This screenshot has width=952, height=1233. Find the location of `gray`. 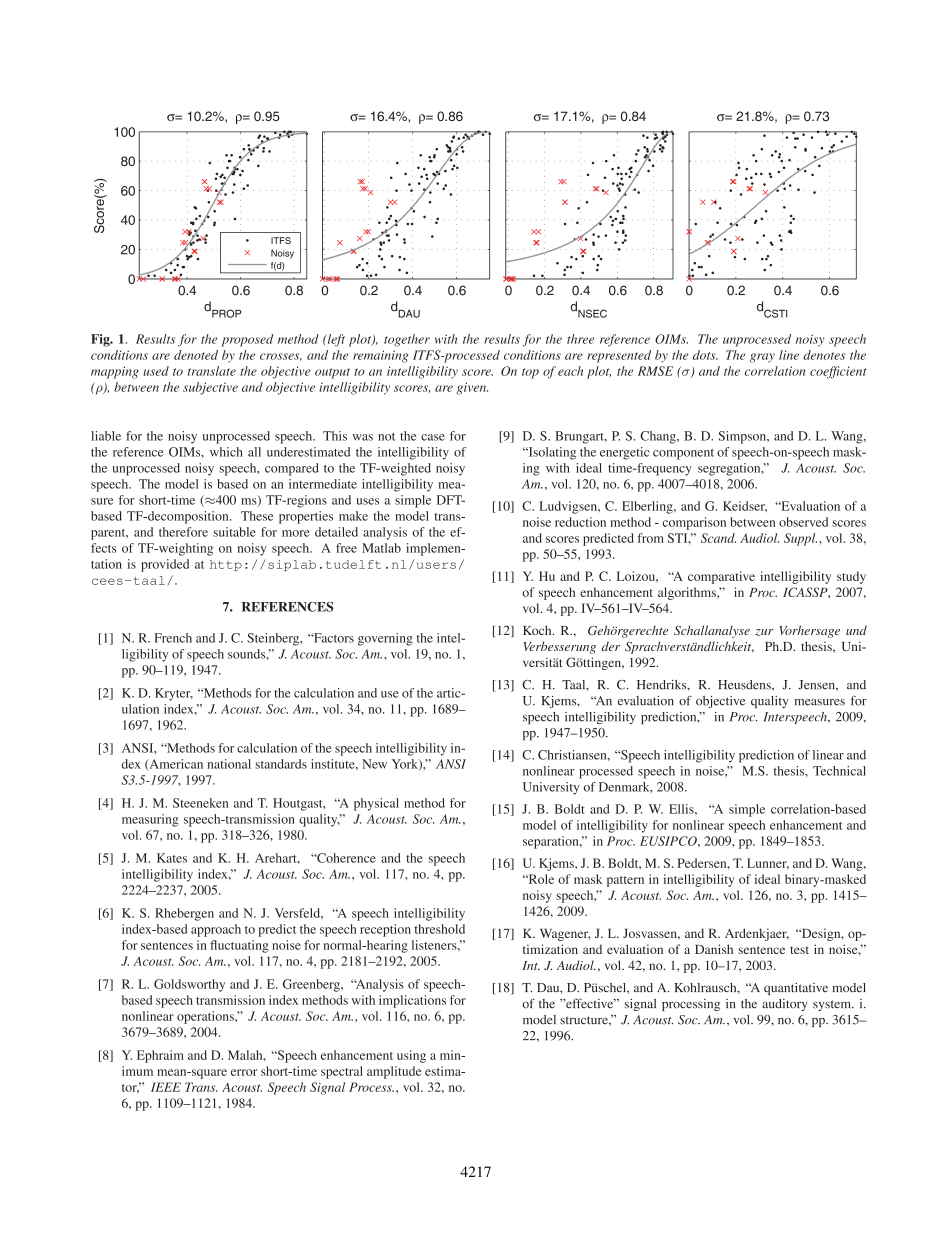

gray is located at coordinates (762, 358).
